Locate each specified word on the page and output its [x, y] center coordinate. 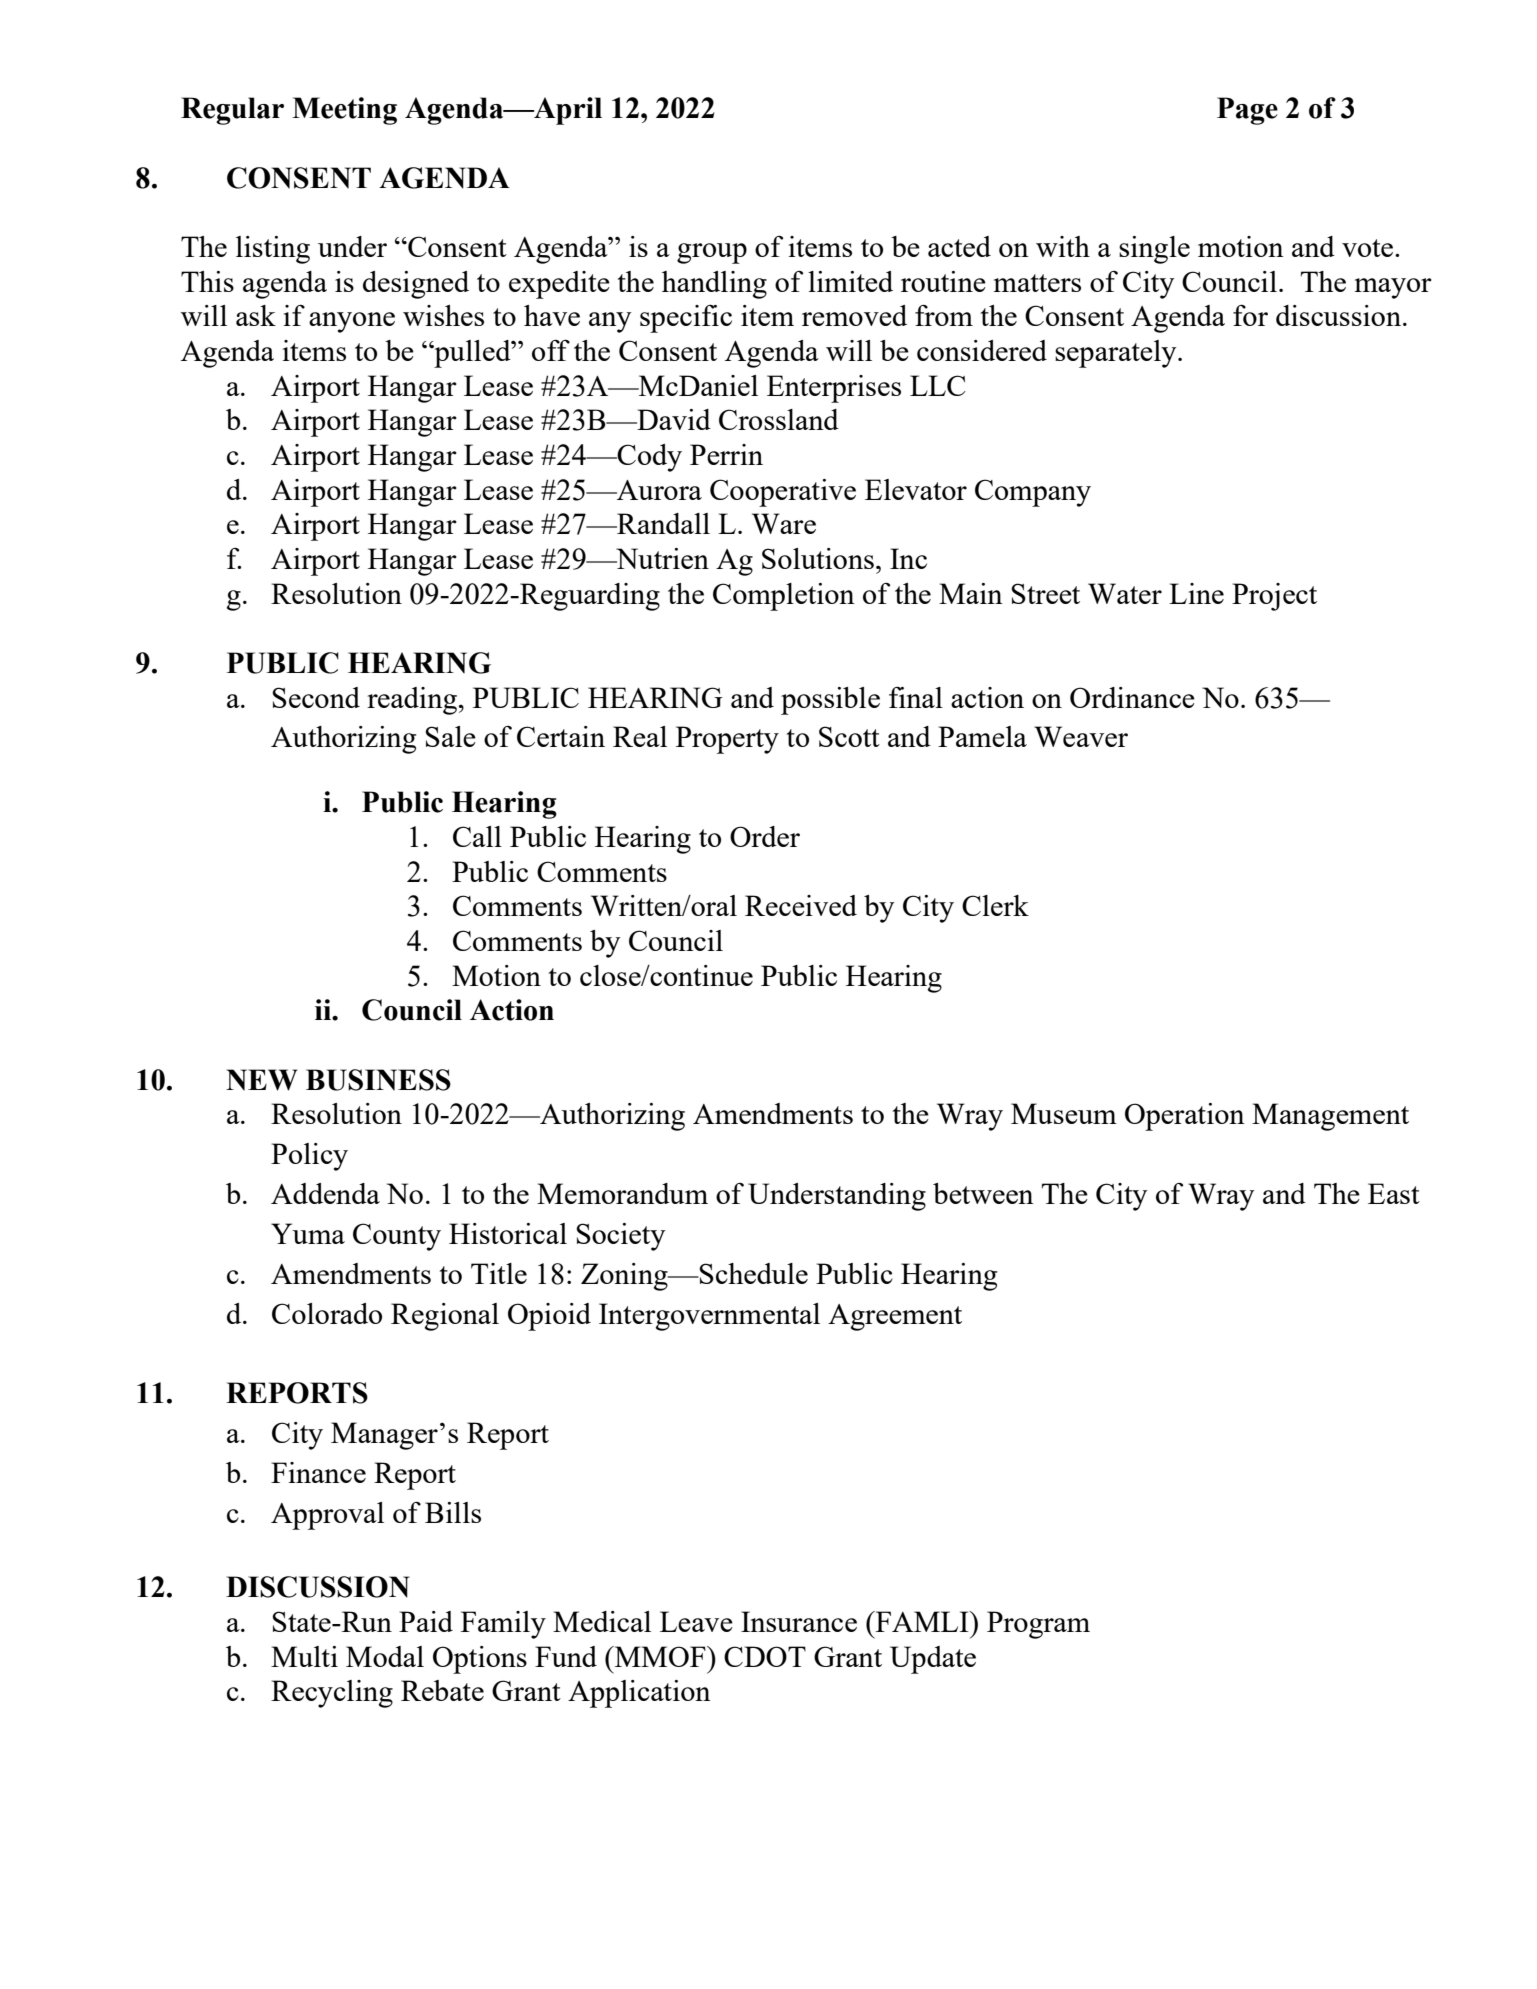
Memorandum [622, 1193]
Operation [1185, 1117]
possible [830, 701]
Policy [309, 1157]
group [712, 253]
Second [316, 697]
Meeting [344, 111]
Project [1274, 597]
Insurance [799, 1621]
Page [1247, 111]
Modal [385, 1656]
